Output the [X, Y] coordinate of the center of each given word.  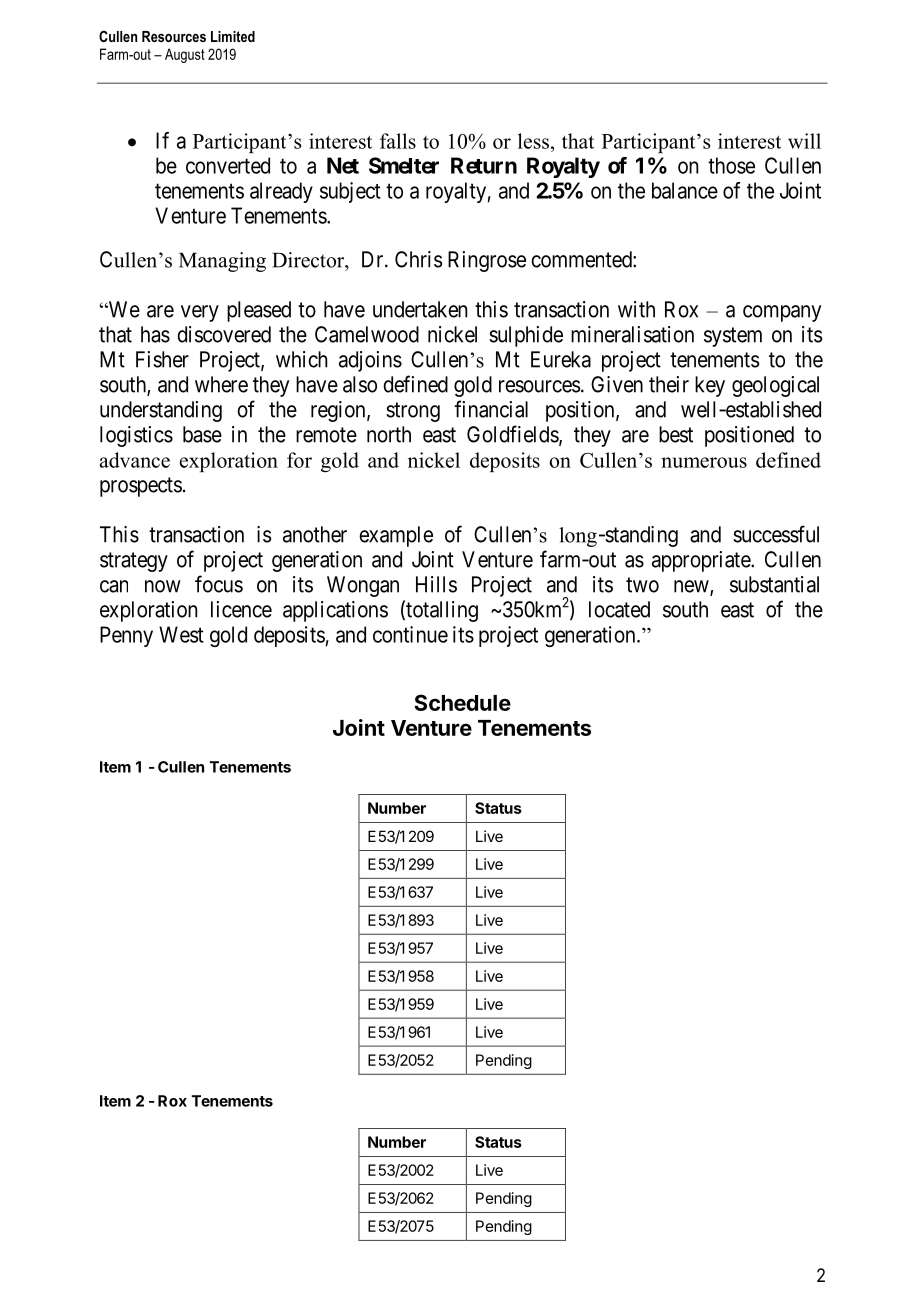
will [804, 141]
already [281, 192]
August [185, 55]
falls [398, 141]
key [710, 386]
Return [484, 165]
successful [776, 534]
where [221, 384]
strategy [134, 562]
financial [491, 409]
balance [685, 190]
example [396, 536]
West [181, 634]
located [619, 609]
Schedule [462, 702]
